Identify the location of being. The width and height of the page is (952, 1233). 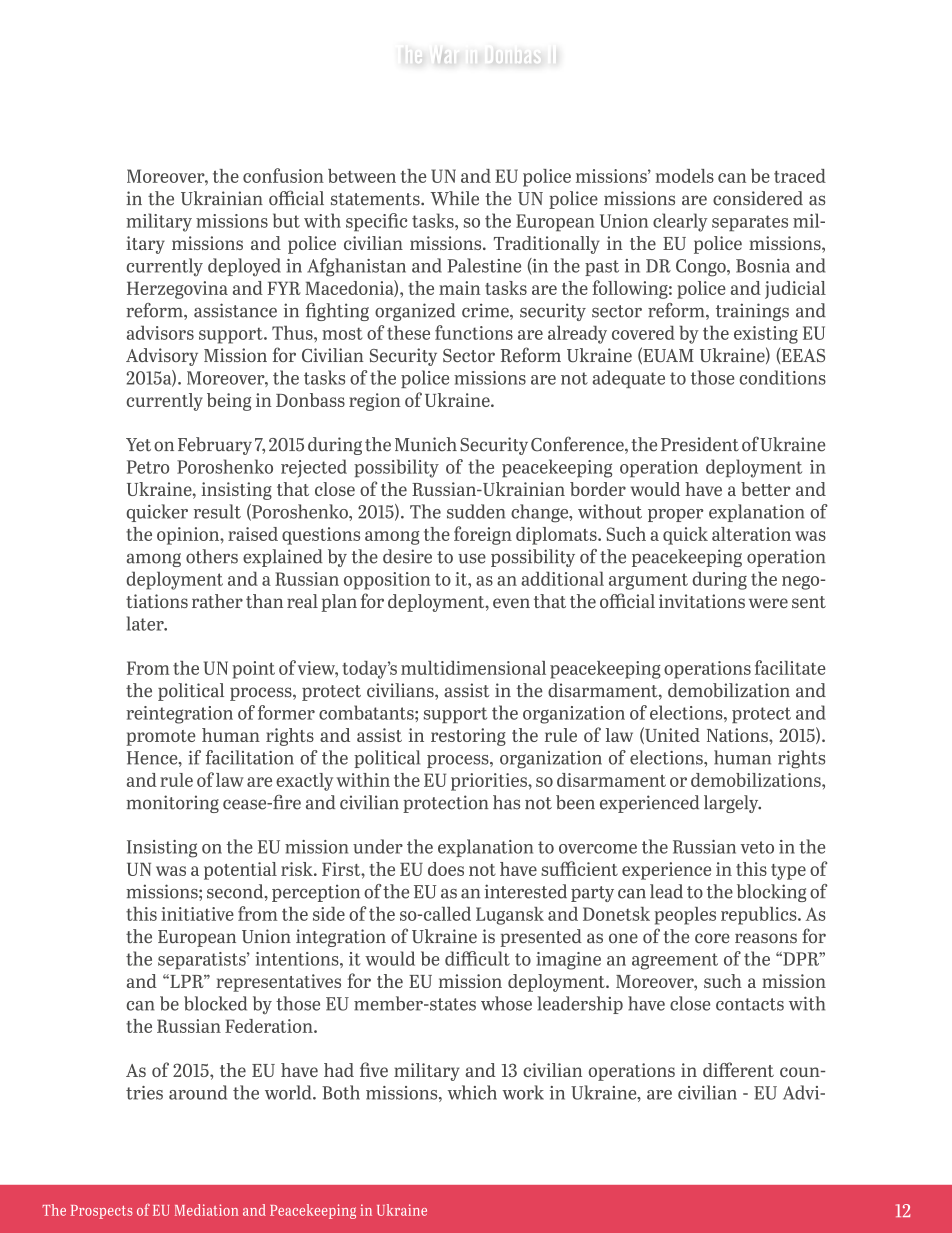
(229, 402).
